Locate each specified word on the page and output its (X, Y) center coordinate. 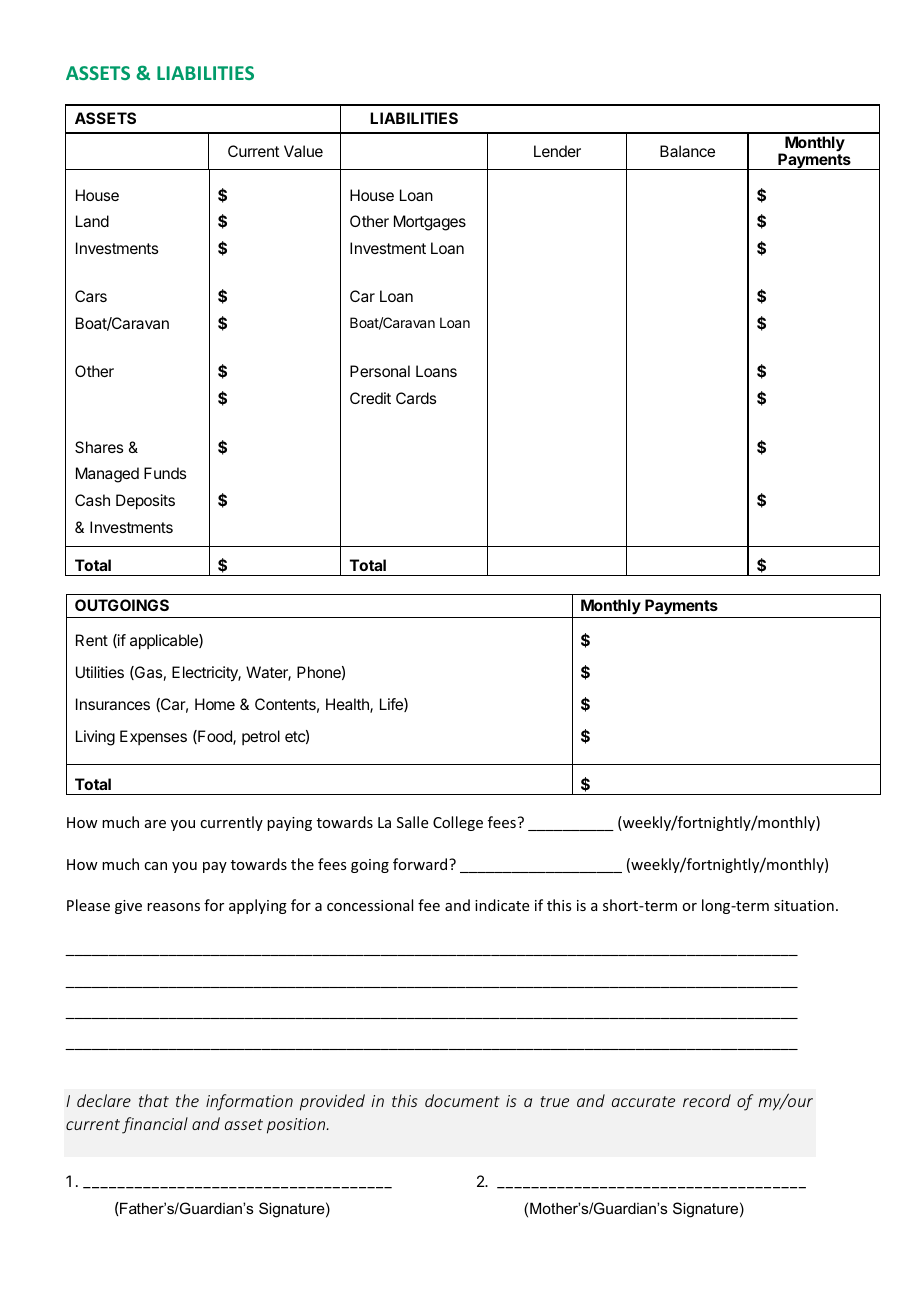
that (154, 1100)
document (462, 1100)
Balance (687, 151)
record (707, 1100)
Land (92, 221)
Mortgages (430, 223)
